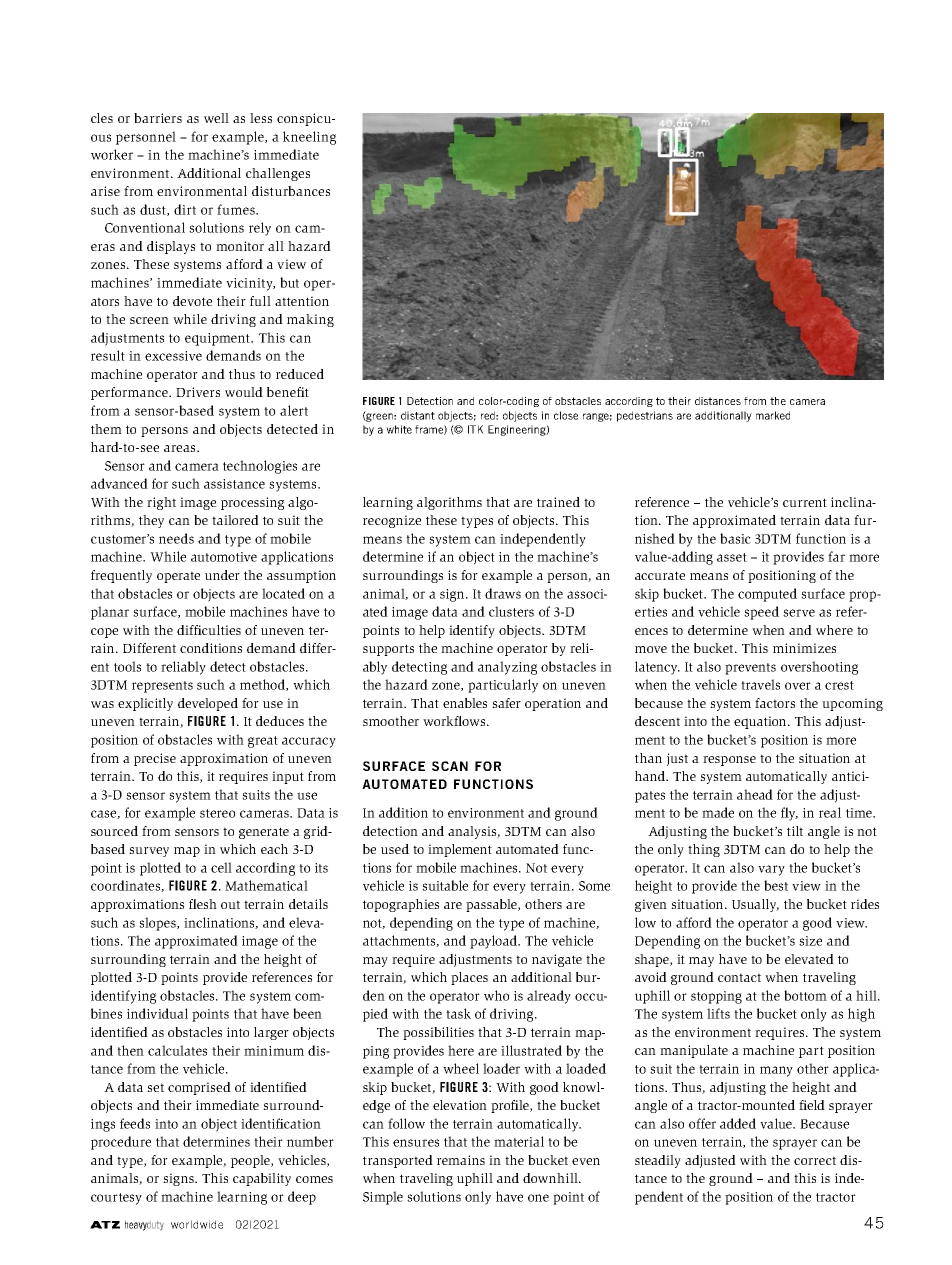  Describe the element at coordinates (760, 684) in the screenshot. I see `travels` at that location.
